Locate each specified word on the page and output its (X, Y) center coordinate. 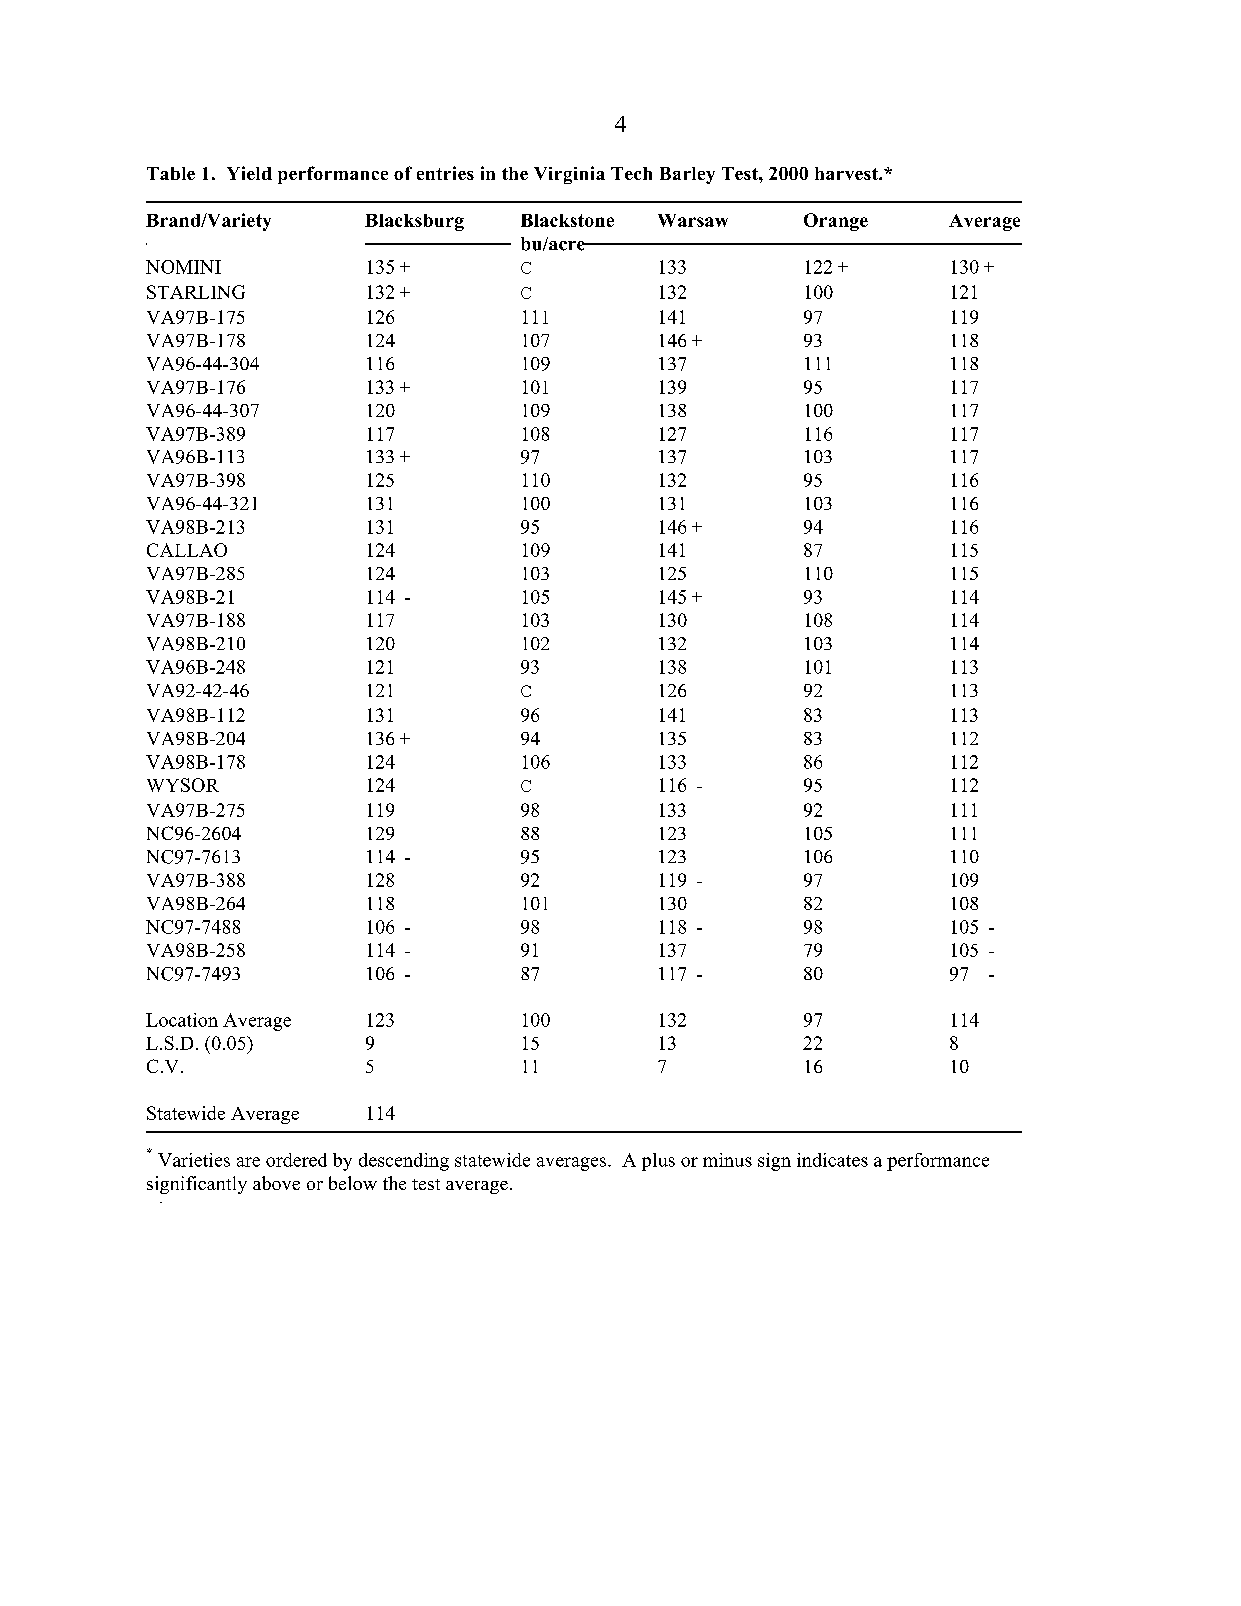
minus (727, 1160)
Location (182, 1020)
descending (404, 1162)
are (248, 1162)
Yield (249, 173)
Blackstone (567, 220)
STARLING (196, 292)
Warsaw (693, 220)
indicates (832, 1160)
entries (445, 173)
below (353, 1183)
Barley (687, 175)
